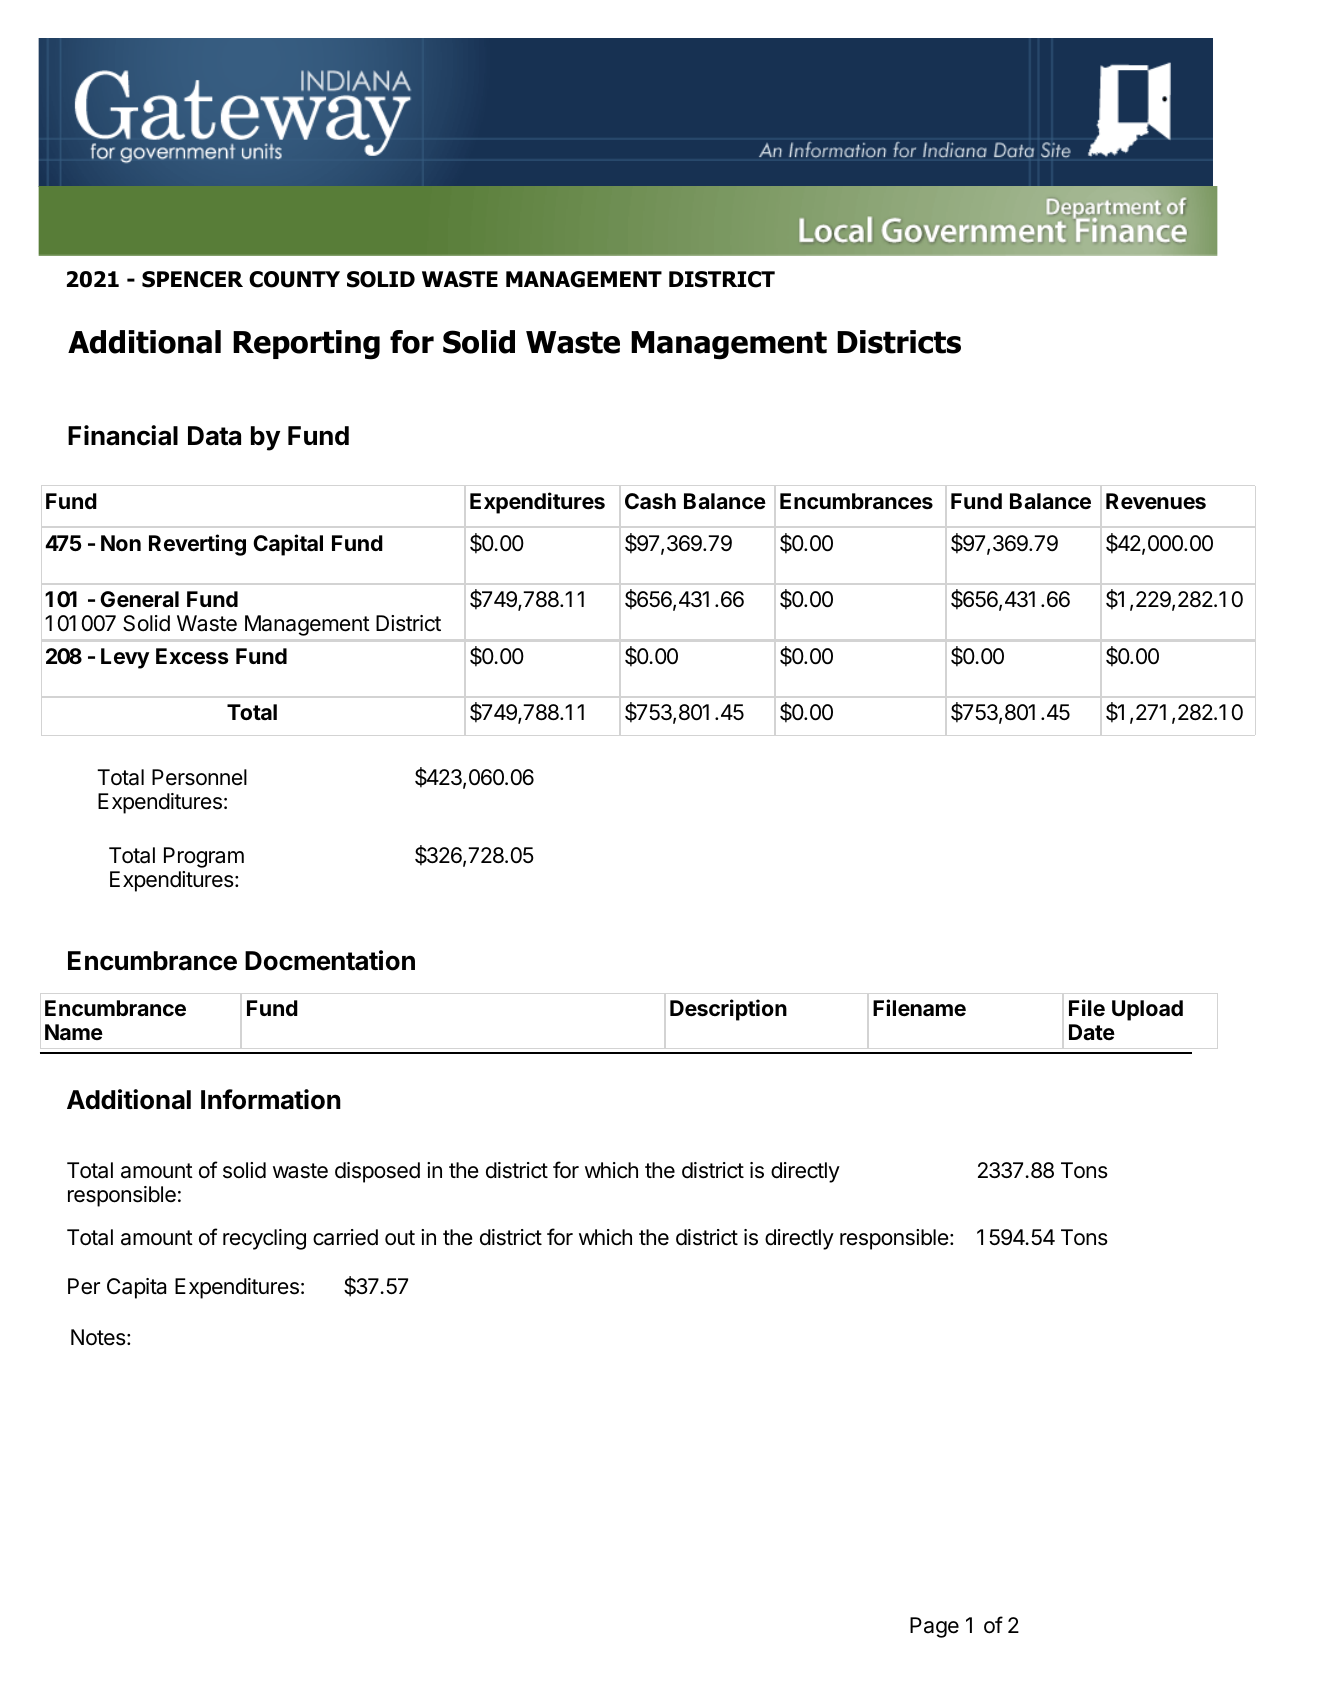  What do you see at coordinates (934, 1627) in the image?
I see `Page` at bounding box center [934, 1627].
